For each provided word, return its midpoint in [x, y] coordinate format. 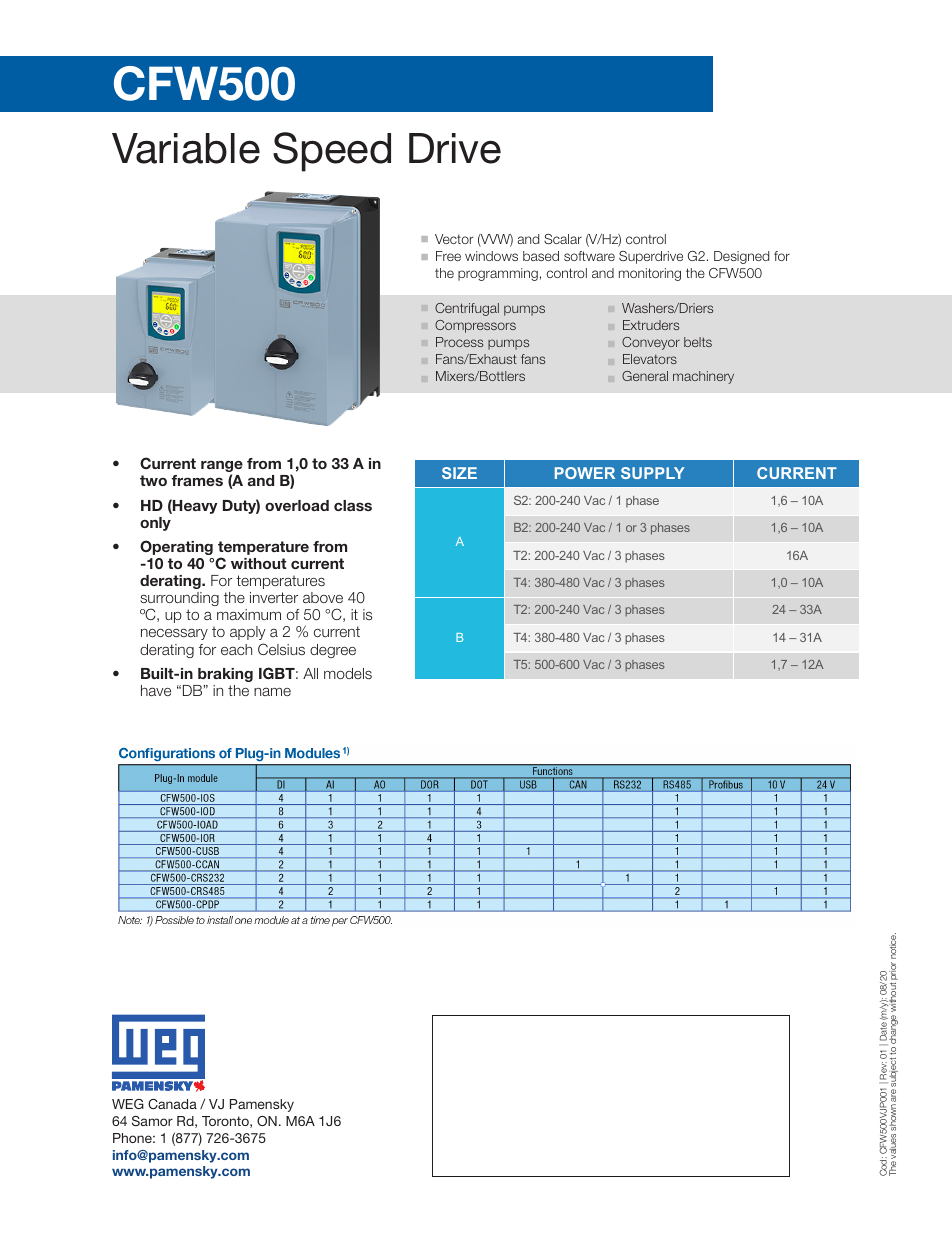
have [156, 690]
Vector [454, 239]
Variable [186, 148]
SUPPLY [653, 473]
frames [197, 480]
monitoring [650, 274]
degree [333, 651]
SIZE [459, 473]
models [348, 673]
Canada [172, 1104]
